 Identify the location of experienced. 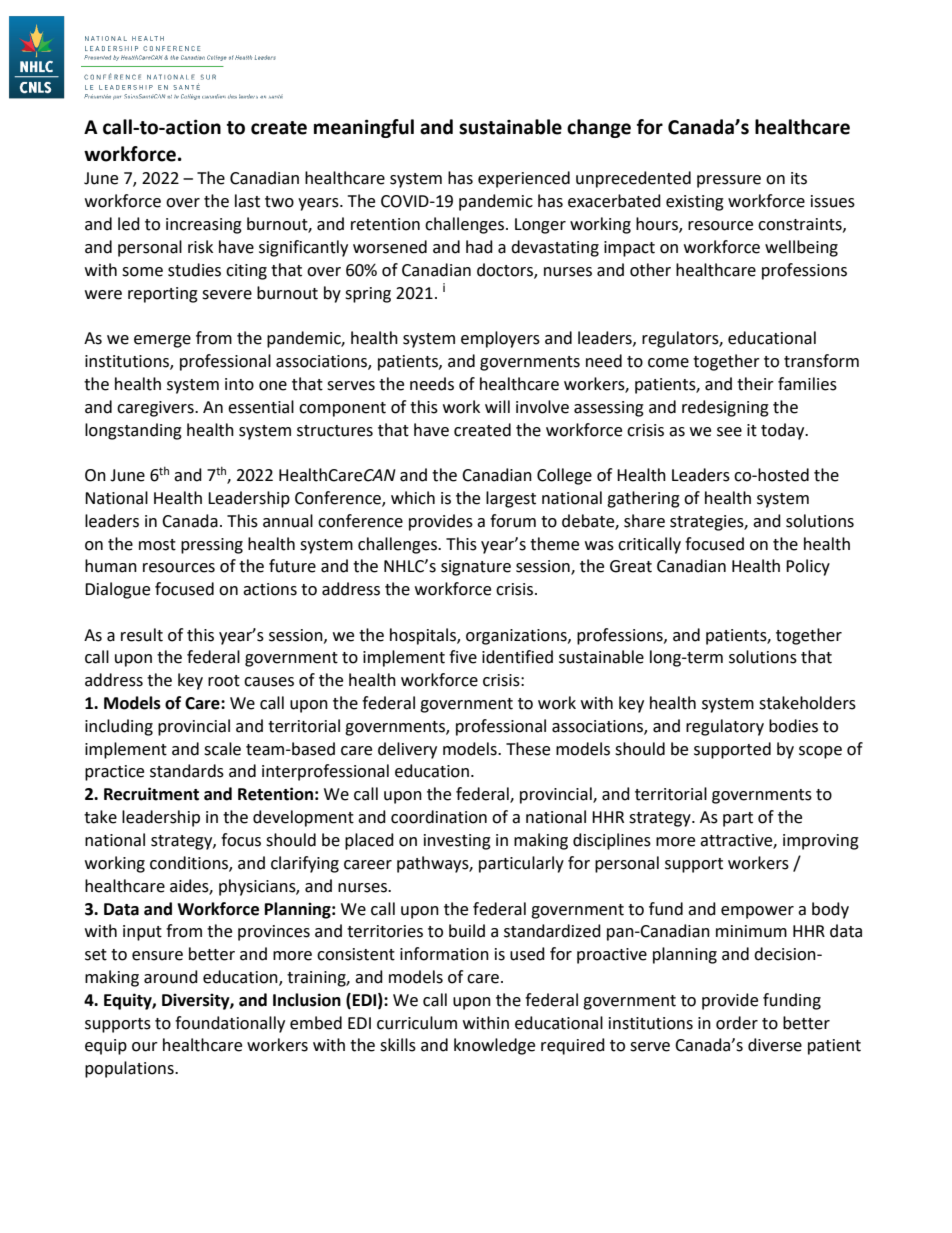
(524, 179).
